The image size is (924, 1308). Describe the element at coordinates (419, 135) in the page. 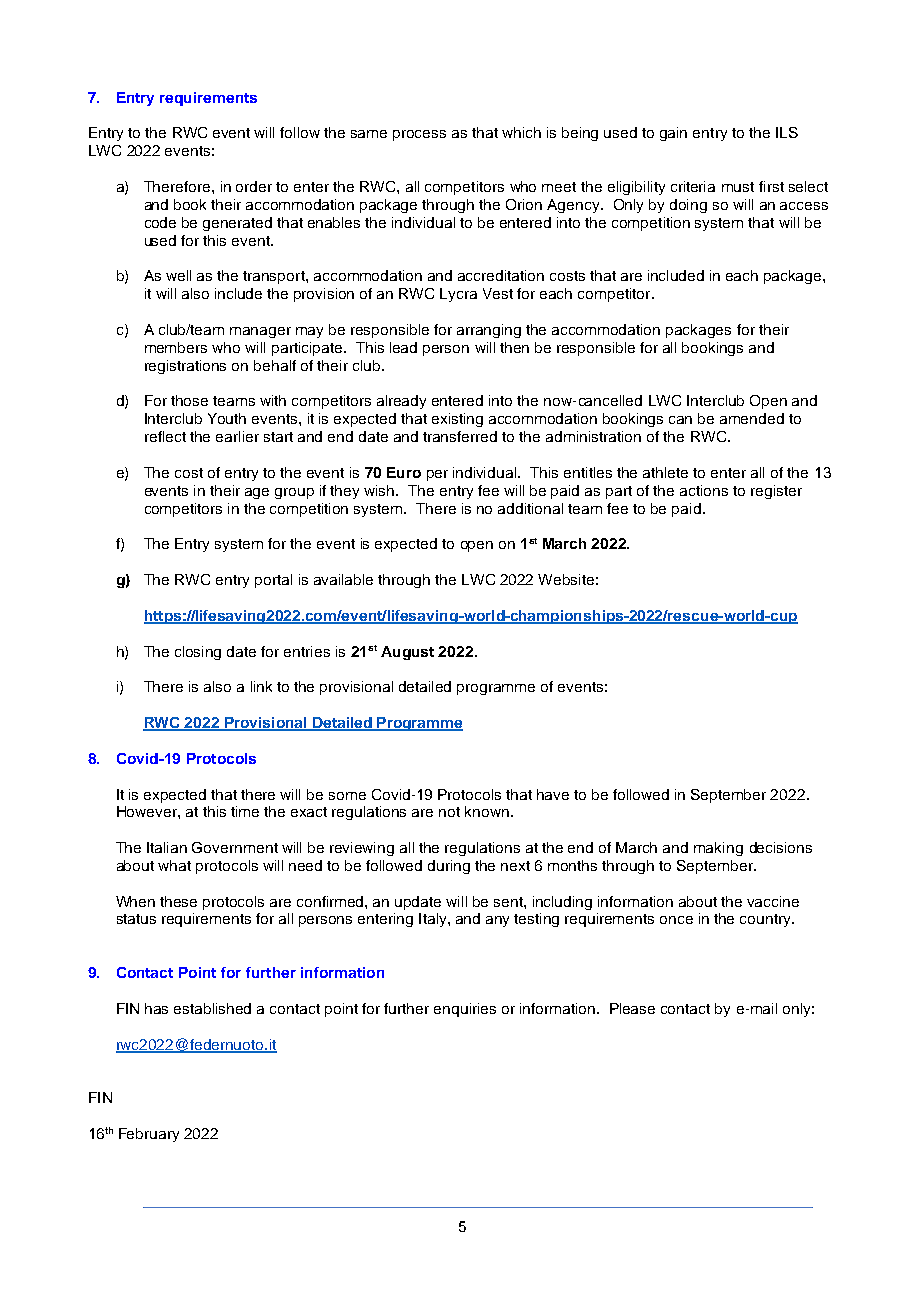

I see `process` at that location.
